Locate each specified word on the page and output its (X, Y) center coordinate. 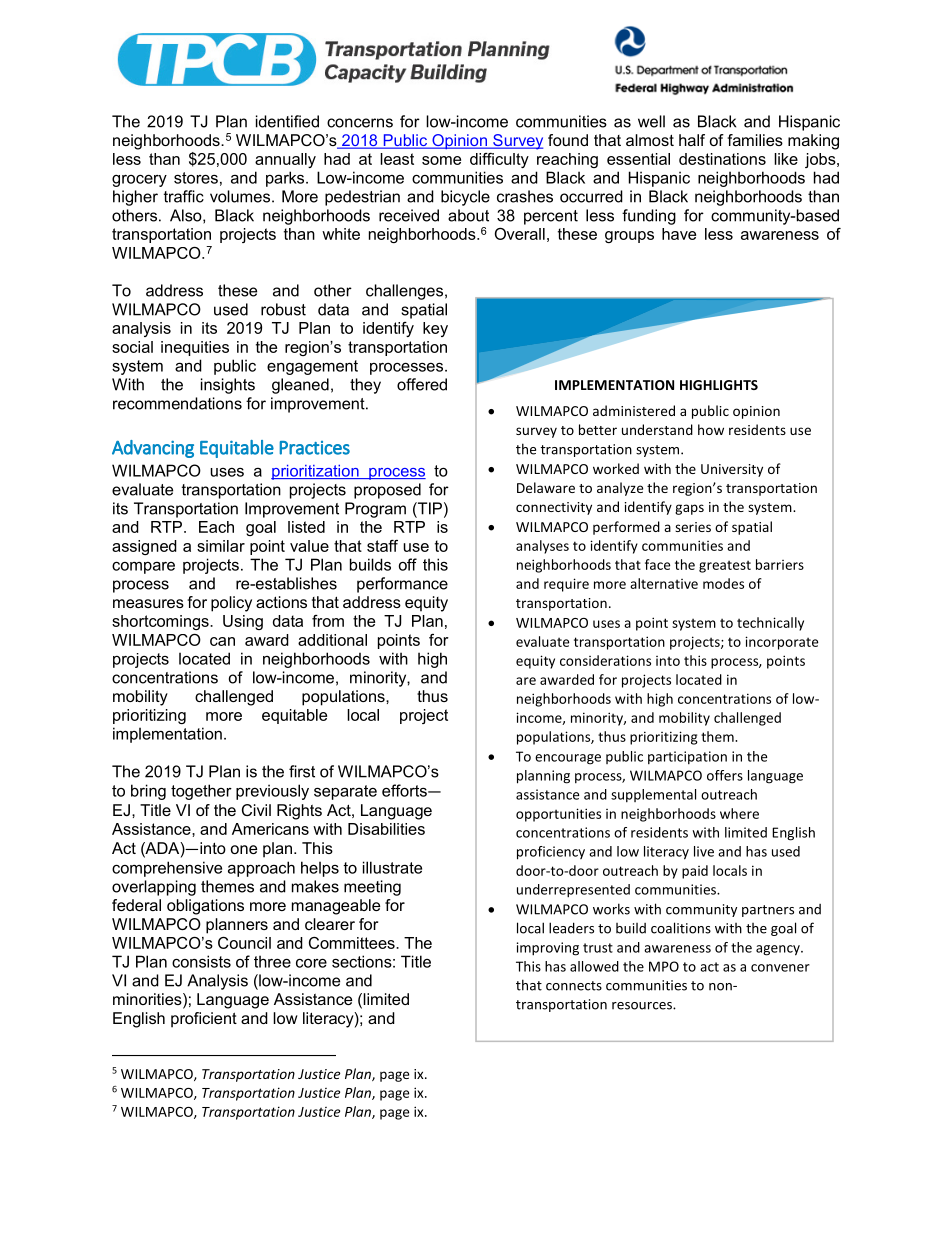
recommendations (177, 403)
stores (196, 178)
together (201, 792)
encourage (568, 759)
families (755, 140)
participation (687, 757)
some (441, 160)
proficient (204, 1020)
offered (422, 384)
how (711, 429)
